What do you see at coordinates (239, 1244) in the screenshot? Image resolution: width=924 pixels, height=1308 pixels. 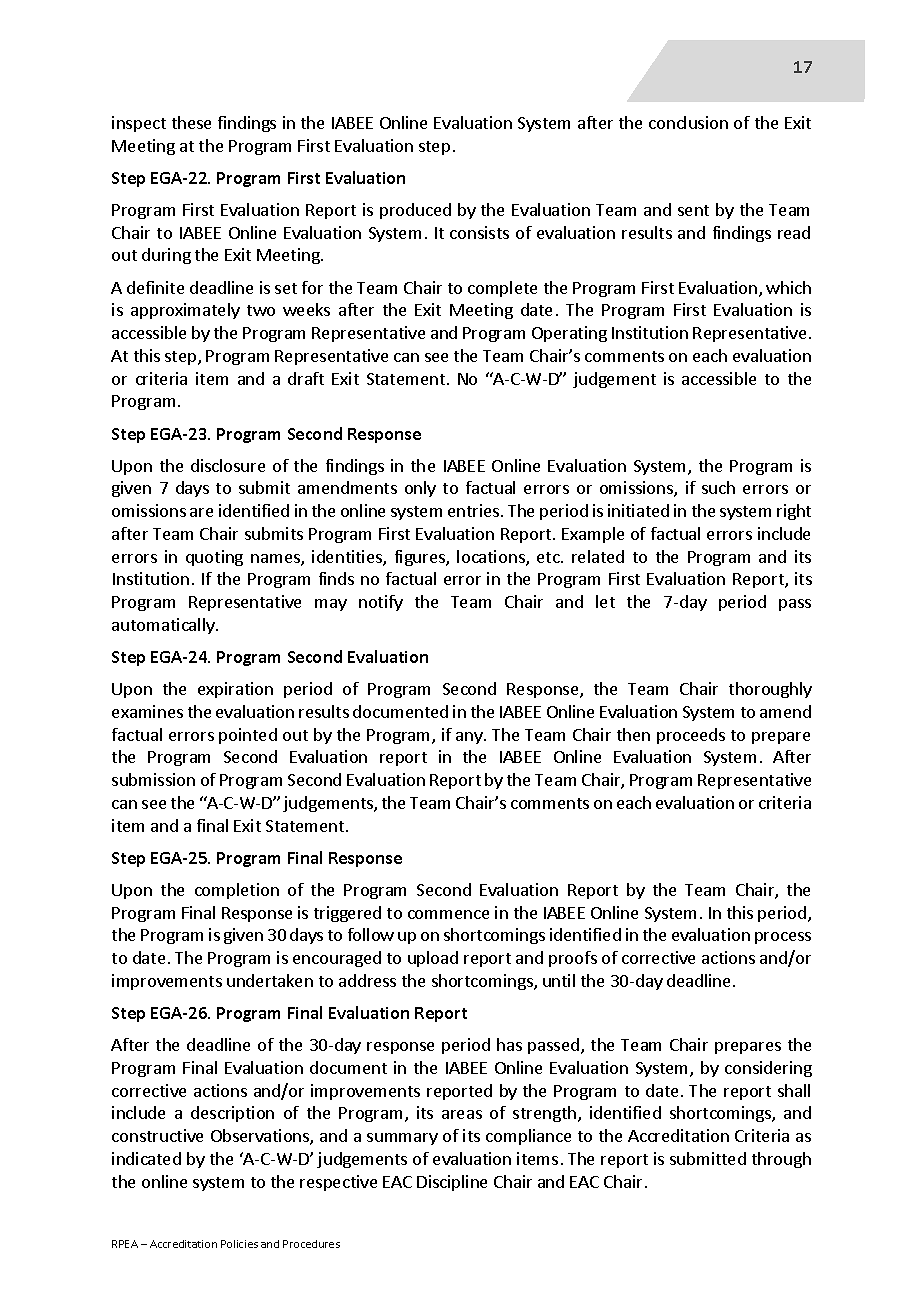 I see `Policies` at bounding box center [239, 1244].
